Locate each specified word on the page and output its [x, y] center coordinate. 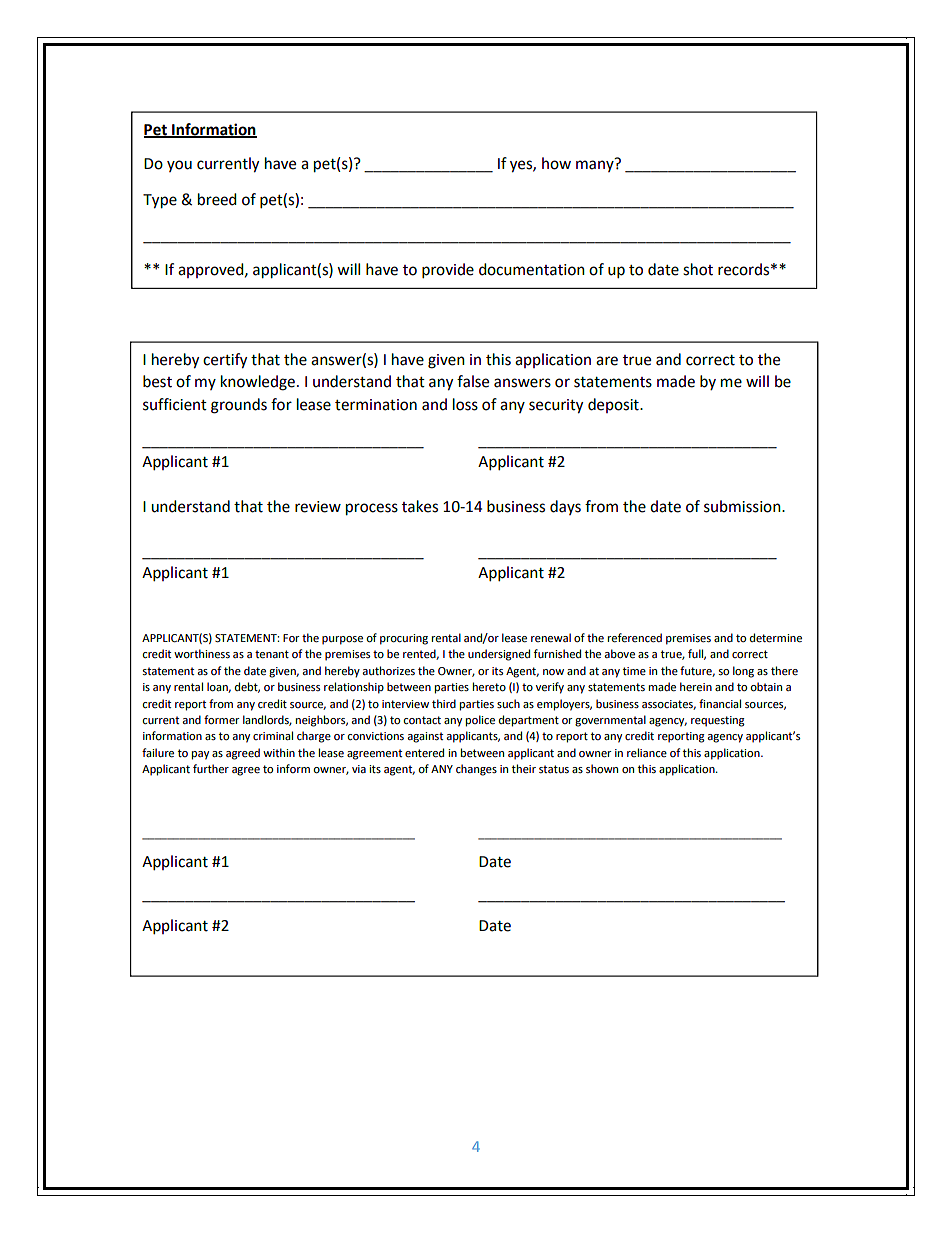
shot [698, 269]
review [318, 507]
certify [225, 361]
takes [420, 506]
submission [743, 506]
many [595, 166]
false [473, 381]
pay [200, 755]
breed [217, 199]
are [607, 361]
